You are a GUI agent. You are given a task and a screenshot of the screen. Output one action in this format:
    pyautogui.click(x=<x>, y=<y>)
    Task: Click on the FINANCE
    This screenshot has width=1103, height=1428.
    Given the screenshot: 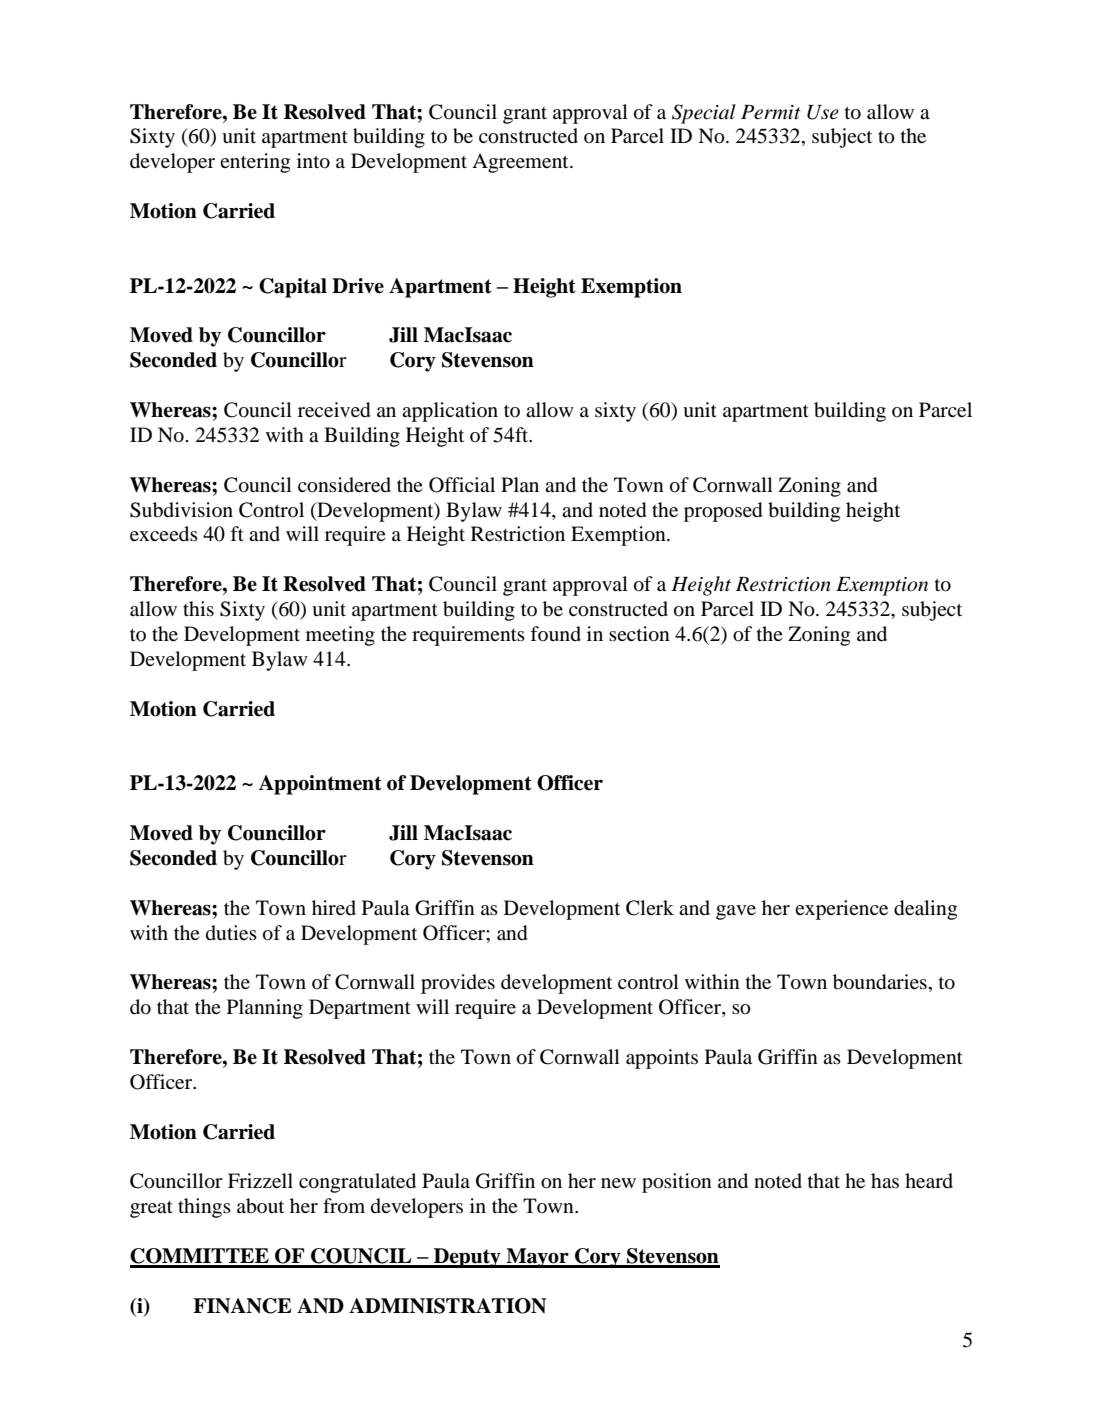 What is the action you would take?
    pyautogui.click(x=242, y=1306)
